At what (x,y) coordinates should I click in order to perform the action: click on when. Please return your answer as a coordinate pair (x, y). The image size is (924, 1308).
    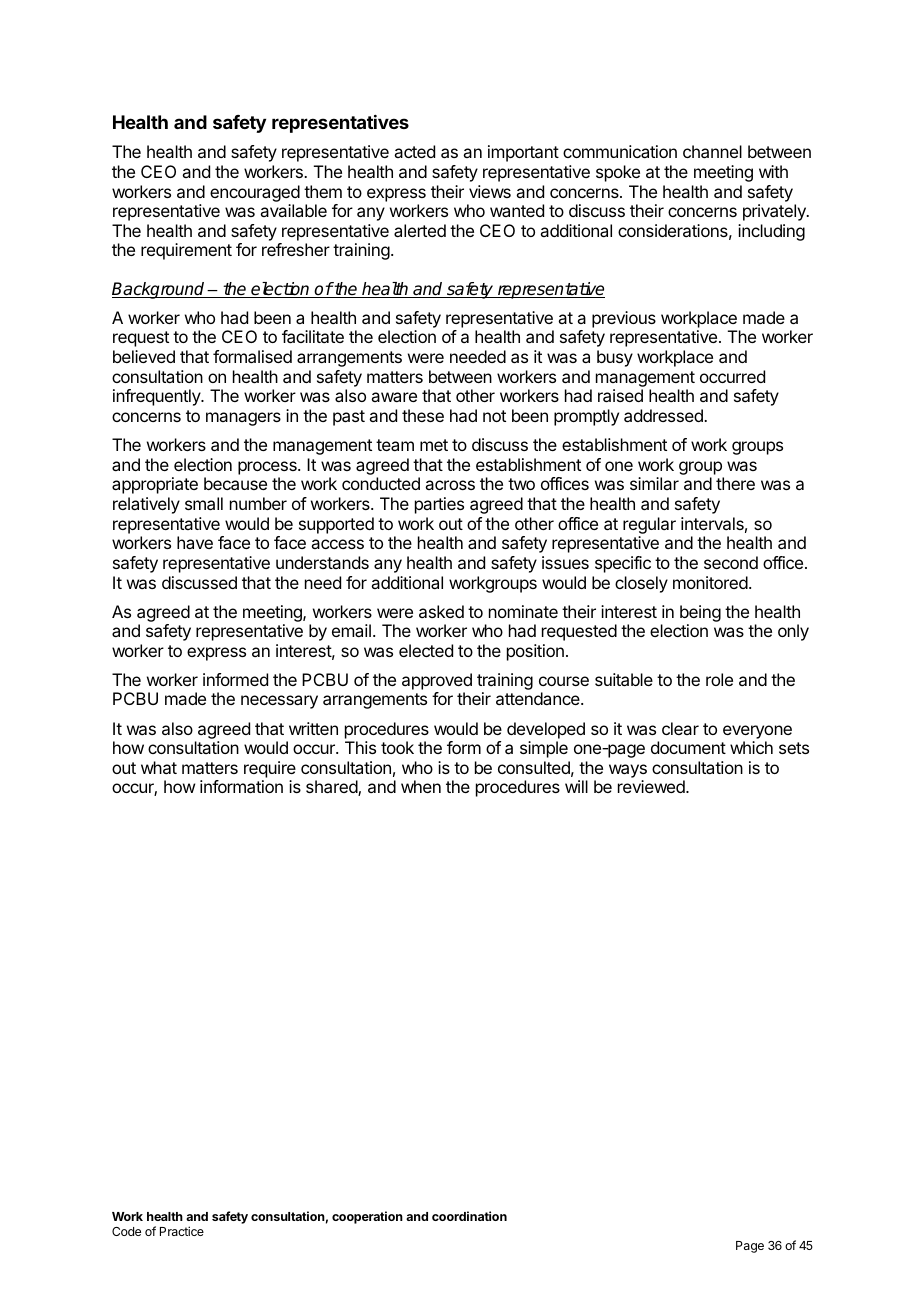
    Looking at the image, I should click on (421, 786).
